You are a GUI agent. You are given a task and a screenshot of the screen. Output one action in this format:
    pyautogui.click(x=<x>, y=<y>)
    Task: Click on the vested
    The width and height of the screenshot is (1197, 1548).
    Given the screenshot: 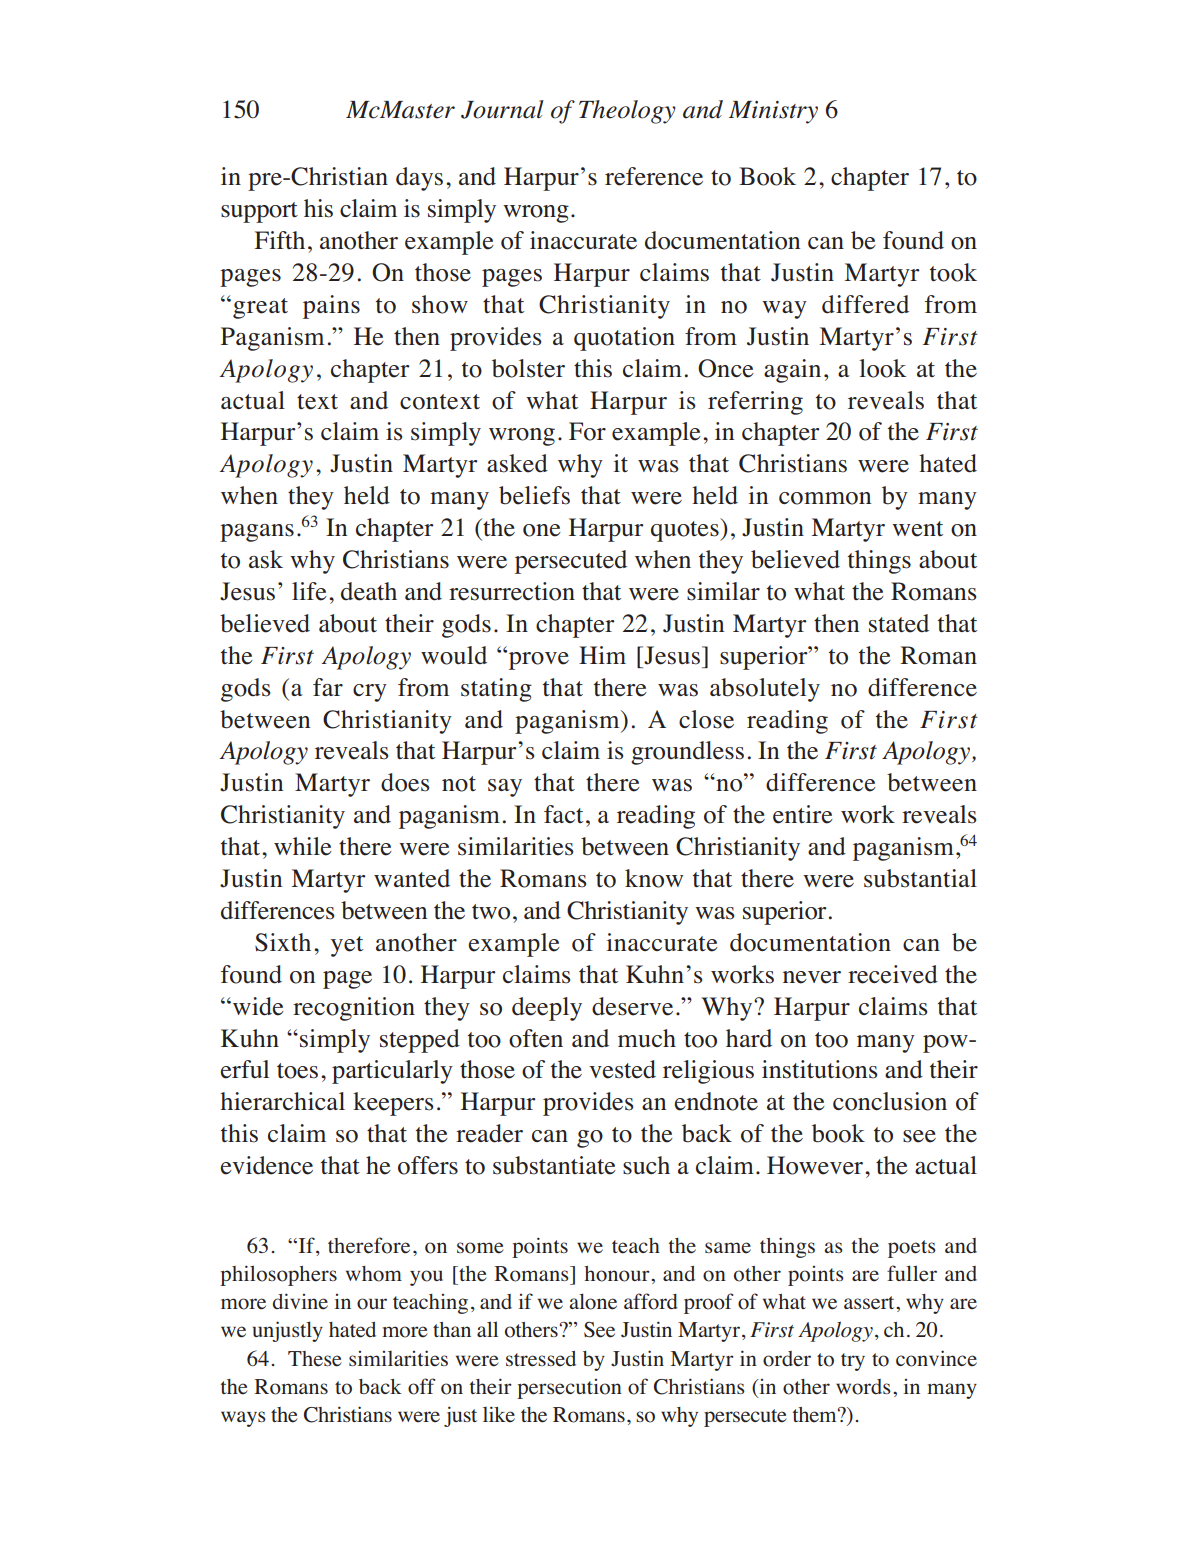 What is the action you would take?
    pyautogui.click(x=622, y=1069)
